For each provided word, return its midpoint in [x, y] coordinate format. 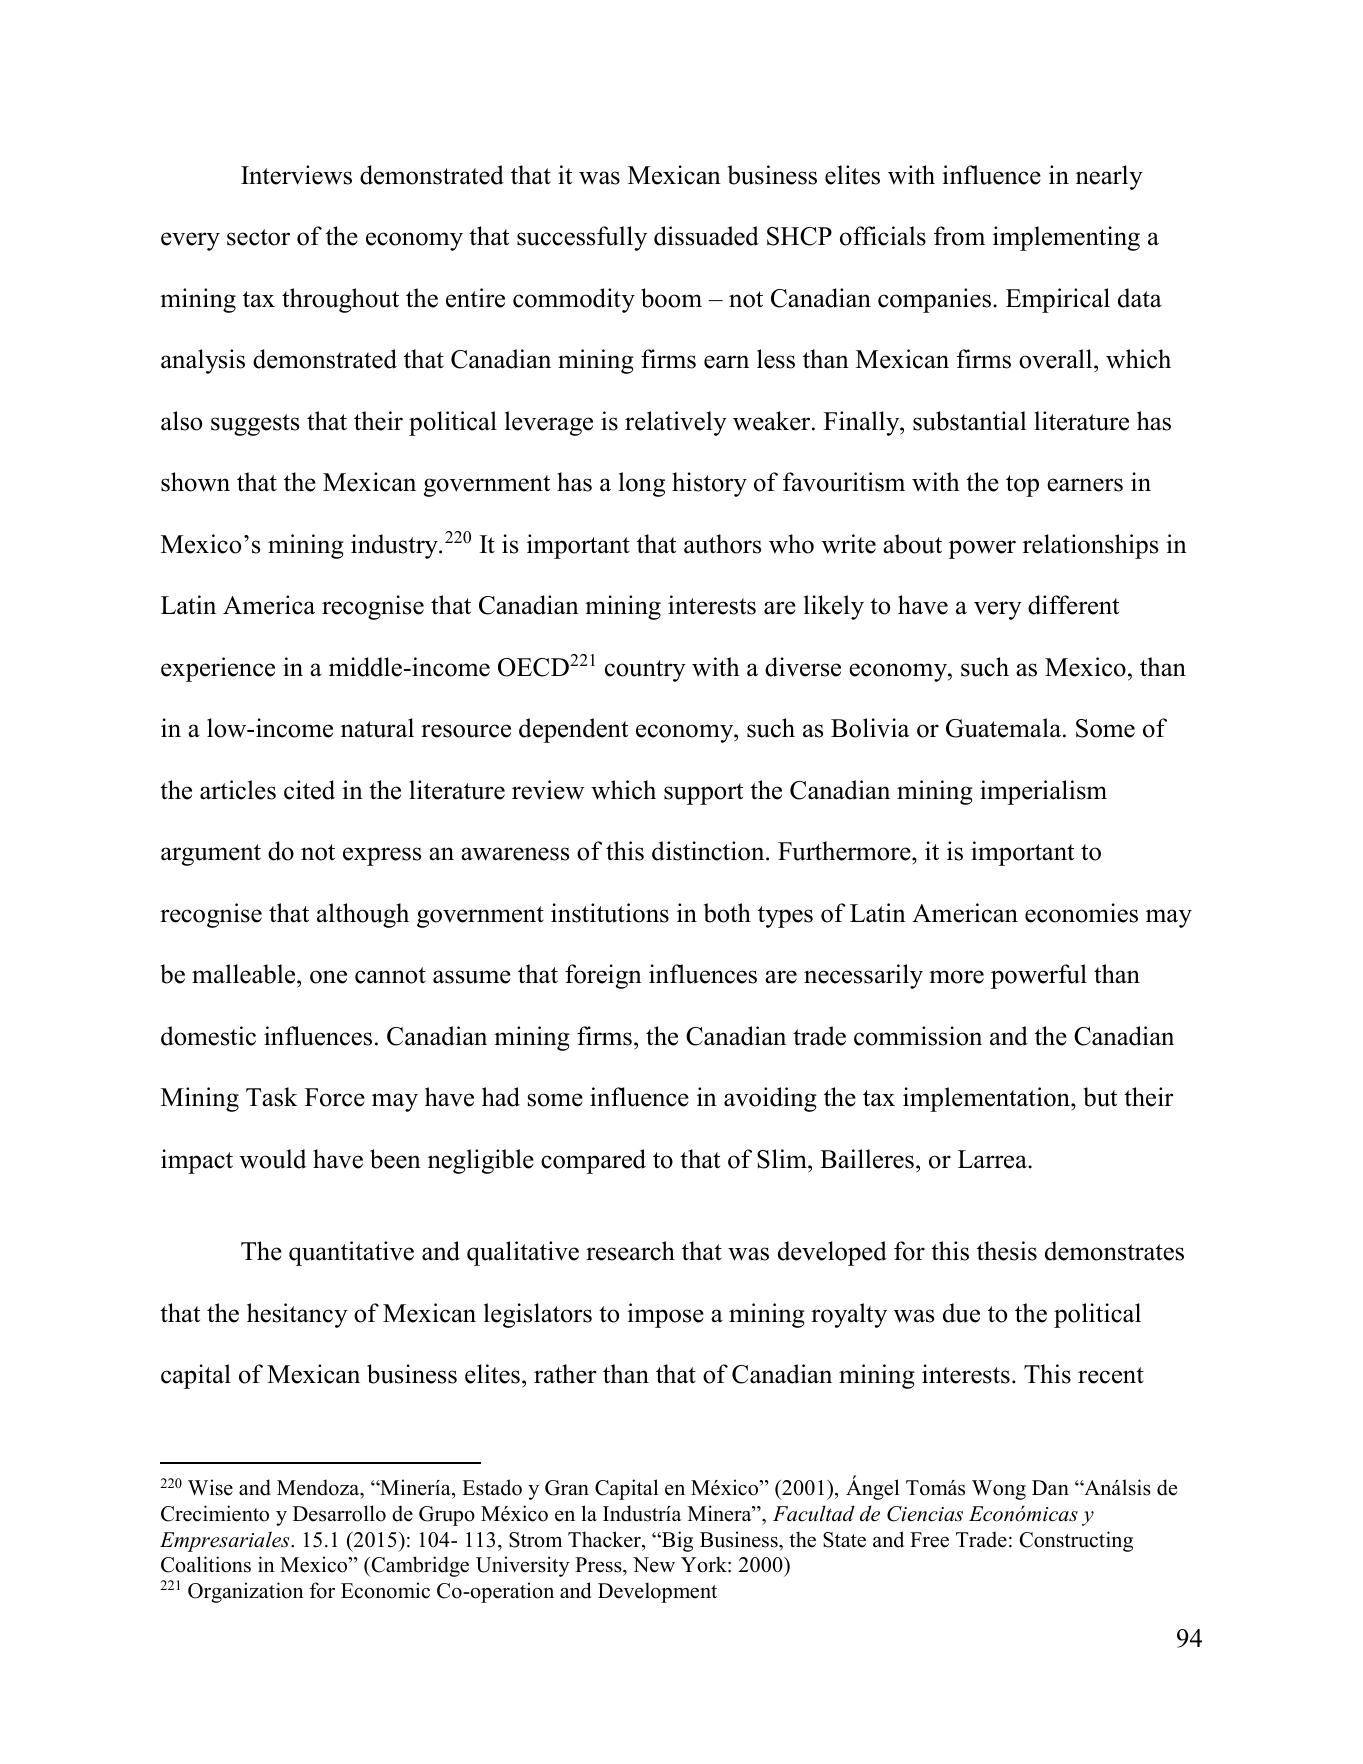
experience [218, 669]
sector [258, 237]
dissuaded [706, 236]
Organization [246, 1592]
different [1073, 605]
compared [593, 1161]
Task [272, 1097]
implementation [987, 1099]
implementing [1066, 238]
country [645, 671]
